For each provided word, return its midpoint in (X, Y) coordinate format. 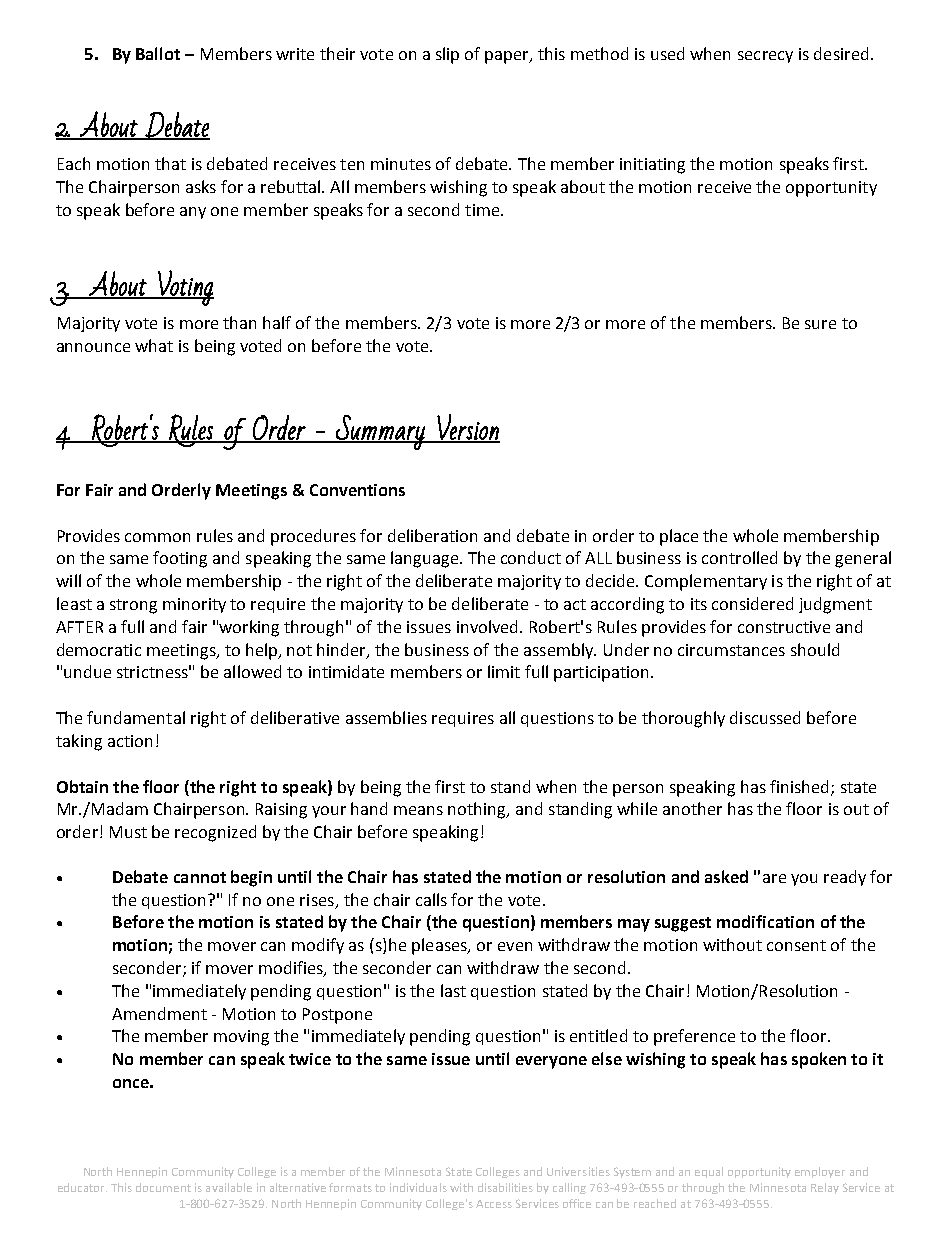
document (163, 1187)
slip (447, 55)
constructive (784, 627)
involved (489, 626)
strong (133, 606)
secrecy (765, 57)
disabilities (505, 1187)
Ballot (158, 53)
